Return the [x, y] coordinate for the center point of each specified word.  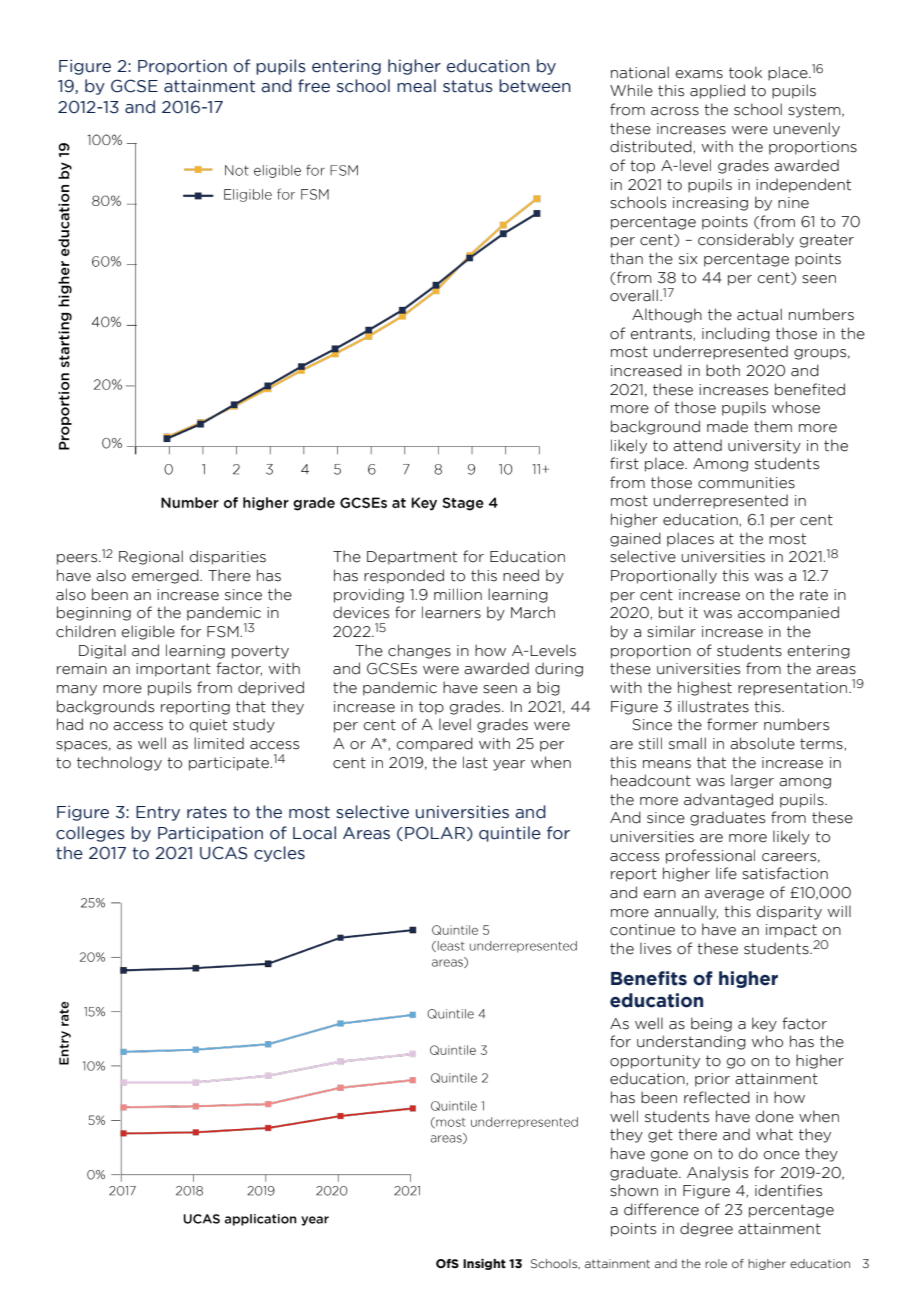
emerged [166, 576]
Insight [484, 1264]
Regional [151, 557]
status [468, 86]
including [736, 334]
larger [752, 781]
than [626, 258]
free [314, 86]
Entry [158, 813]
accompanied [788, 613]
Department [412, 558]
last [475, 762]
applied [717, 91]
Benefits [649, 978]
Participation [210, 834]
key [764, 1024]
